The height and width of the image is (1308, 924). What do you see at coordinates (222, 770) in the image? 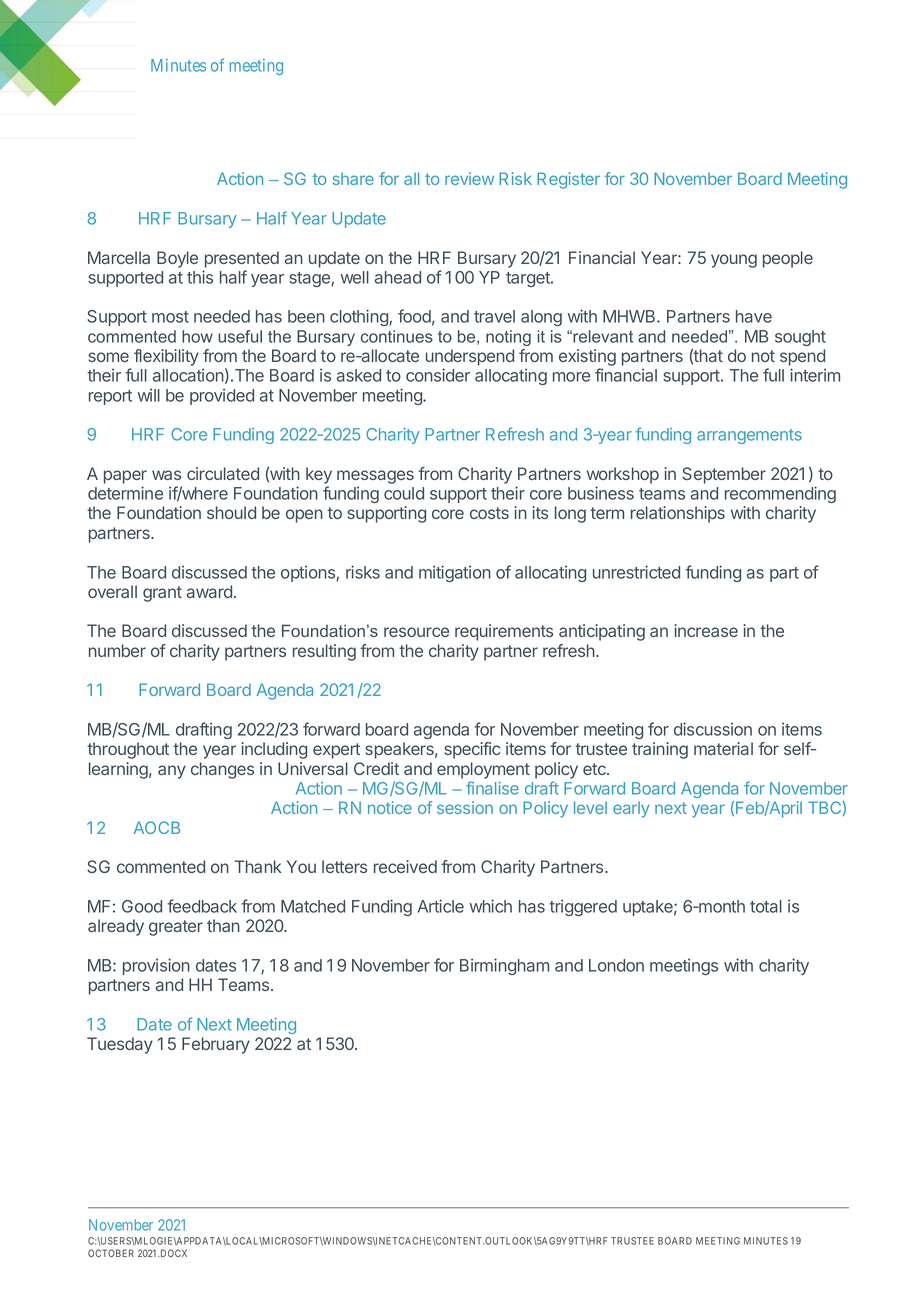
I see `changes` at bounding box center [222, 770].
